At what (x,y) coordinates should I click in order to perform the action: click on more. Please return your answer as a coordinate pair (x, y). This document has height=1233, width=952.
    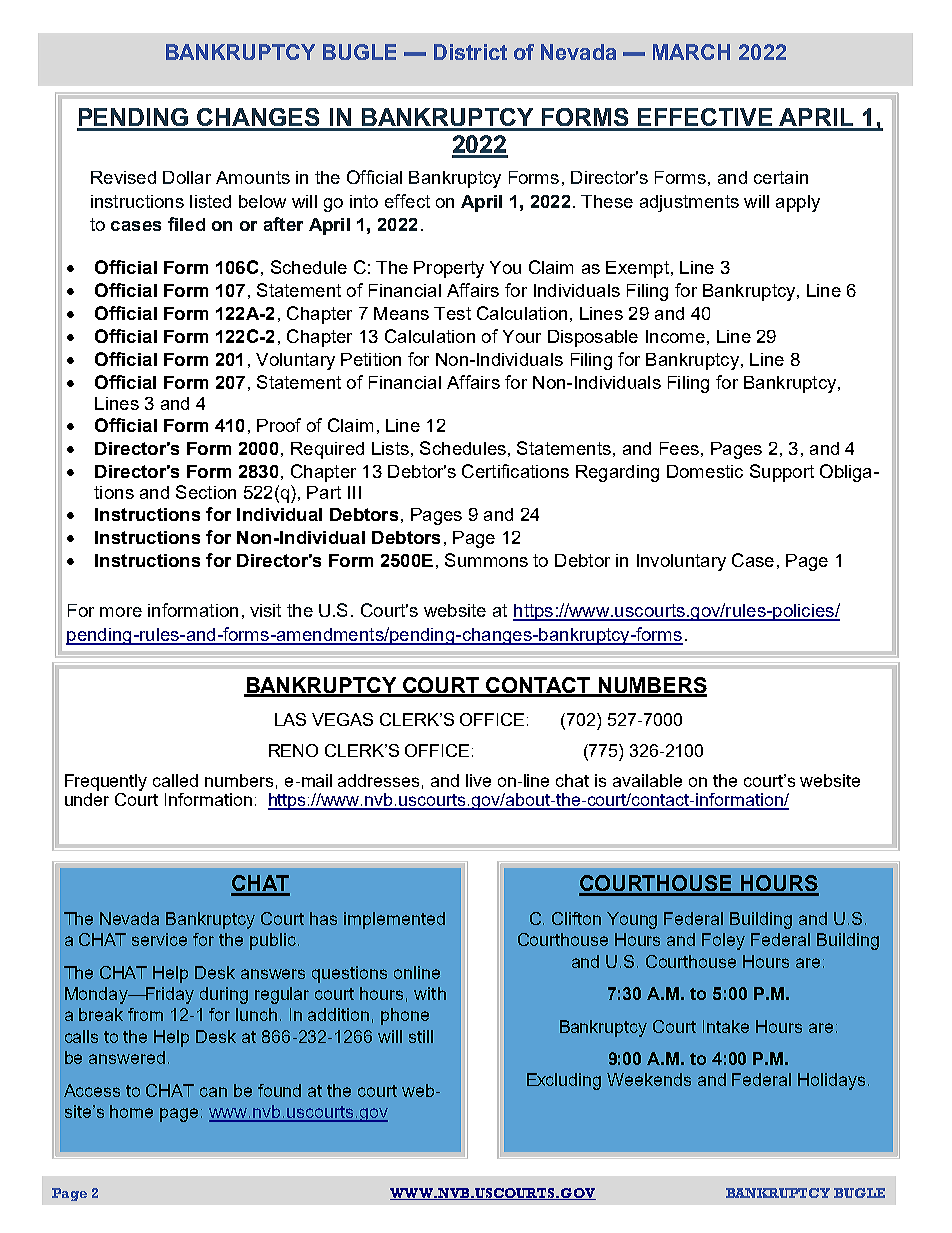
    Looking at the image, I should click on (121, 612).
